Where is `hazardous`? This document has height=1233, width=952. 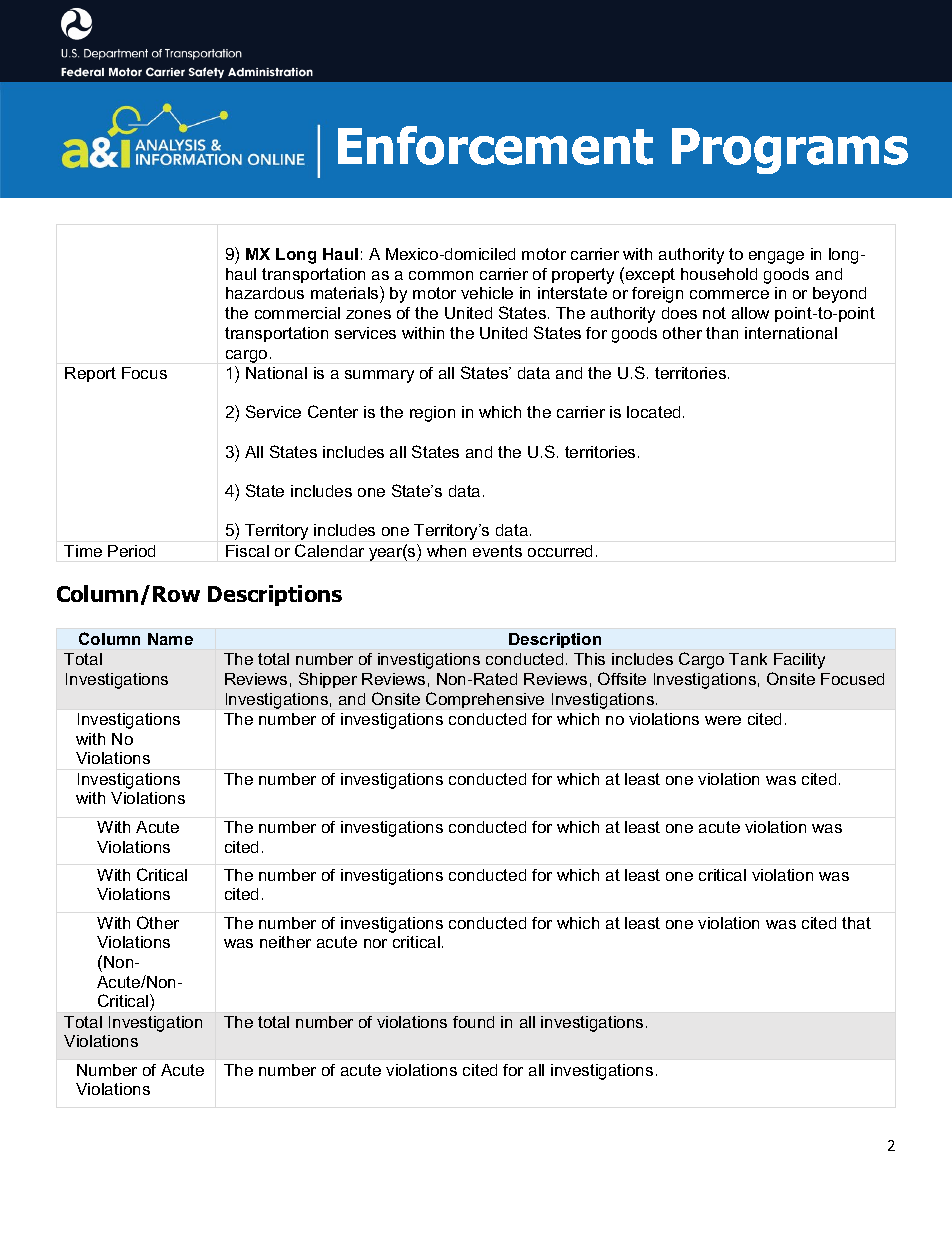
hazardous is located at coordinates (265, 293).
